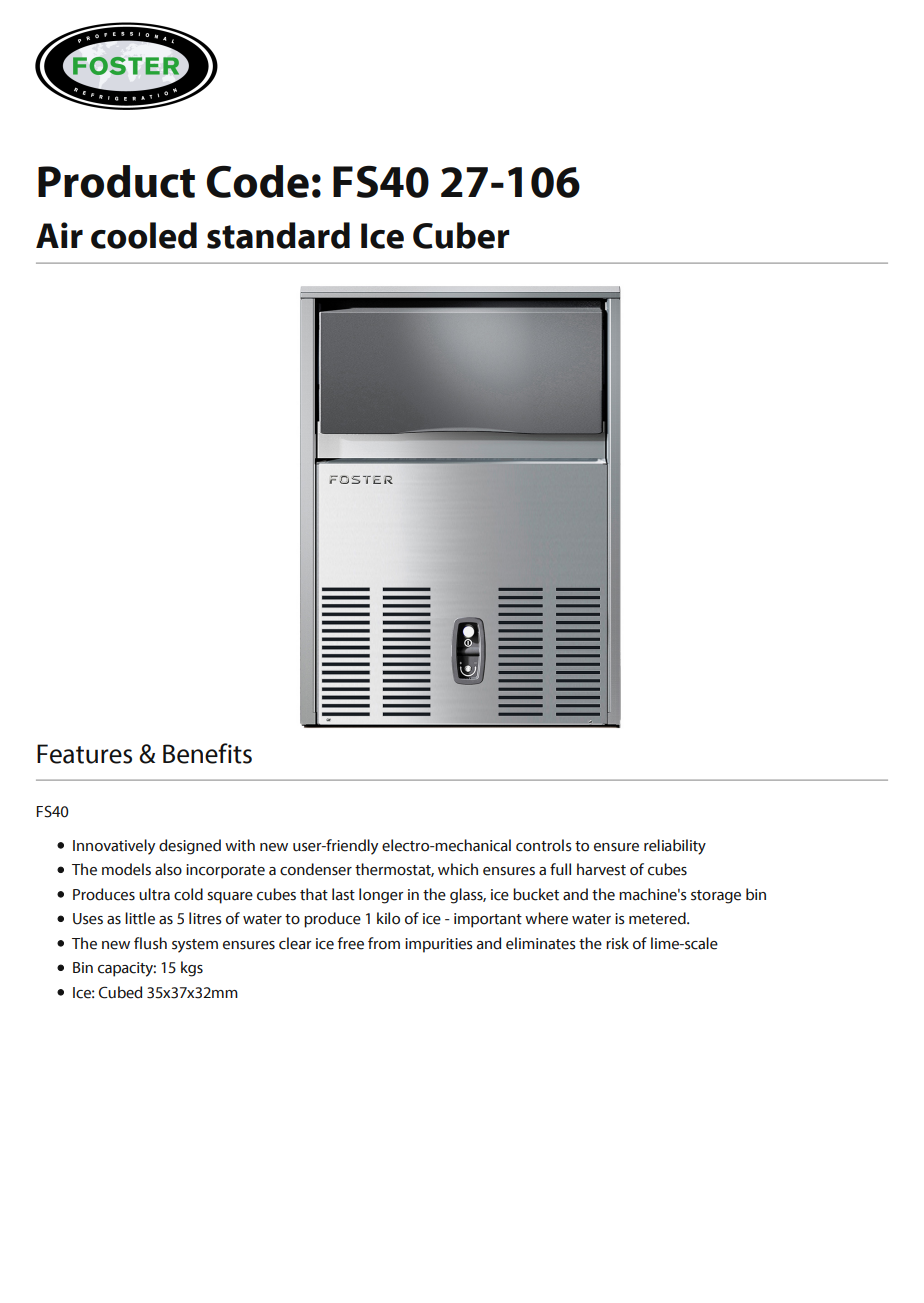 This document has height=1303, width=924. Describe the element at coordinates (116, 181) in the document. I see `Product` at that location.
